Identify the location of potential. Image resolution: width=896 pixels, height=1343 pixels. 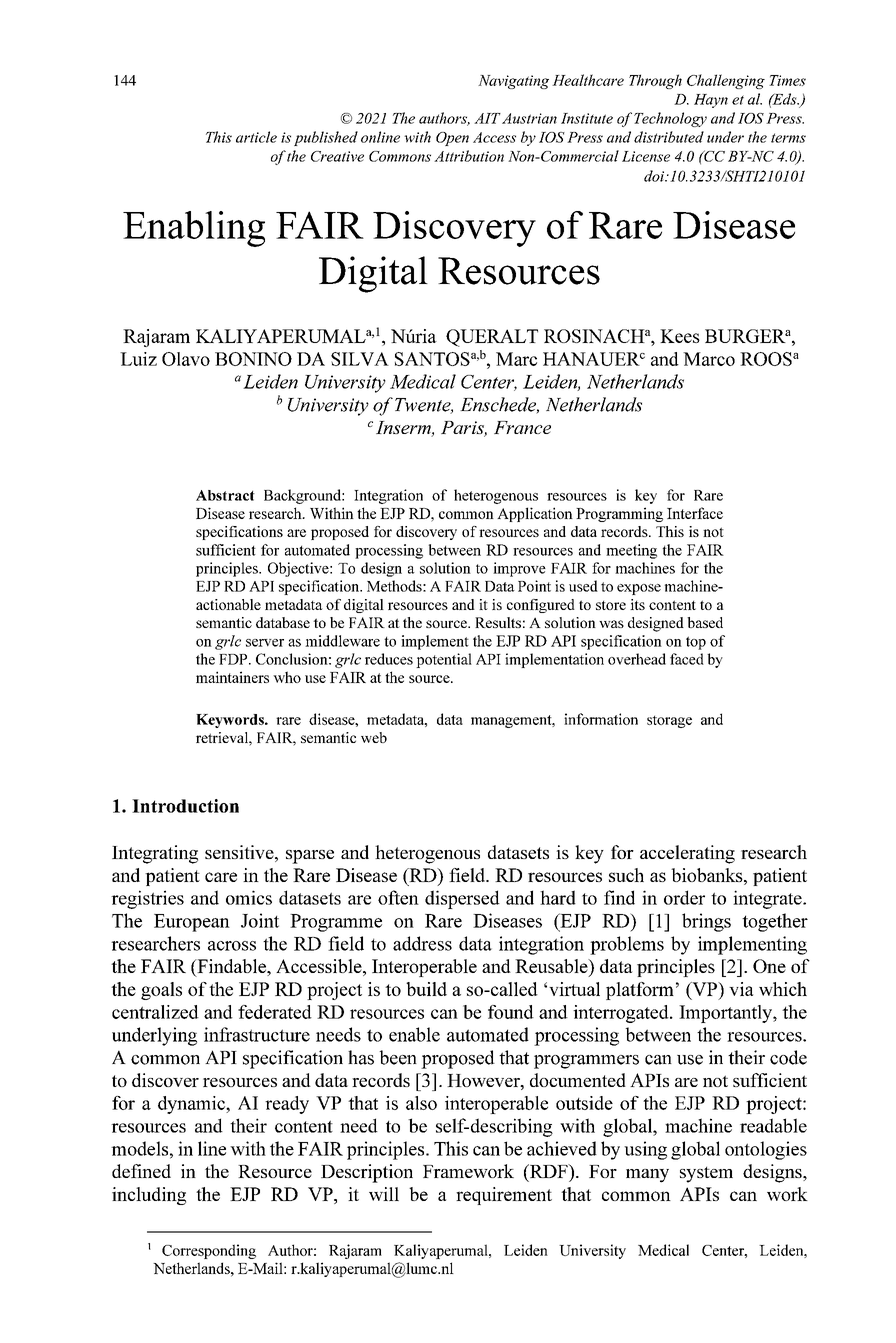
(444, 660).
